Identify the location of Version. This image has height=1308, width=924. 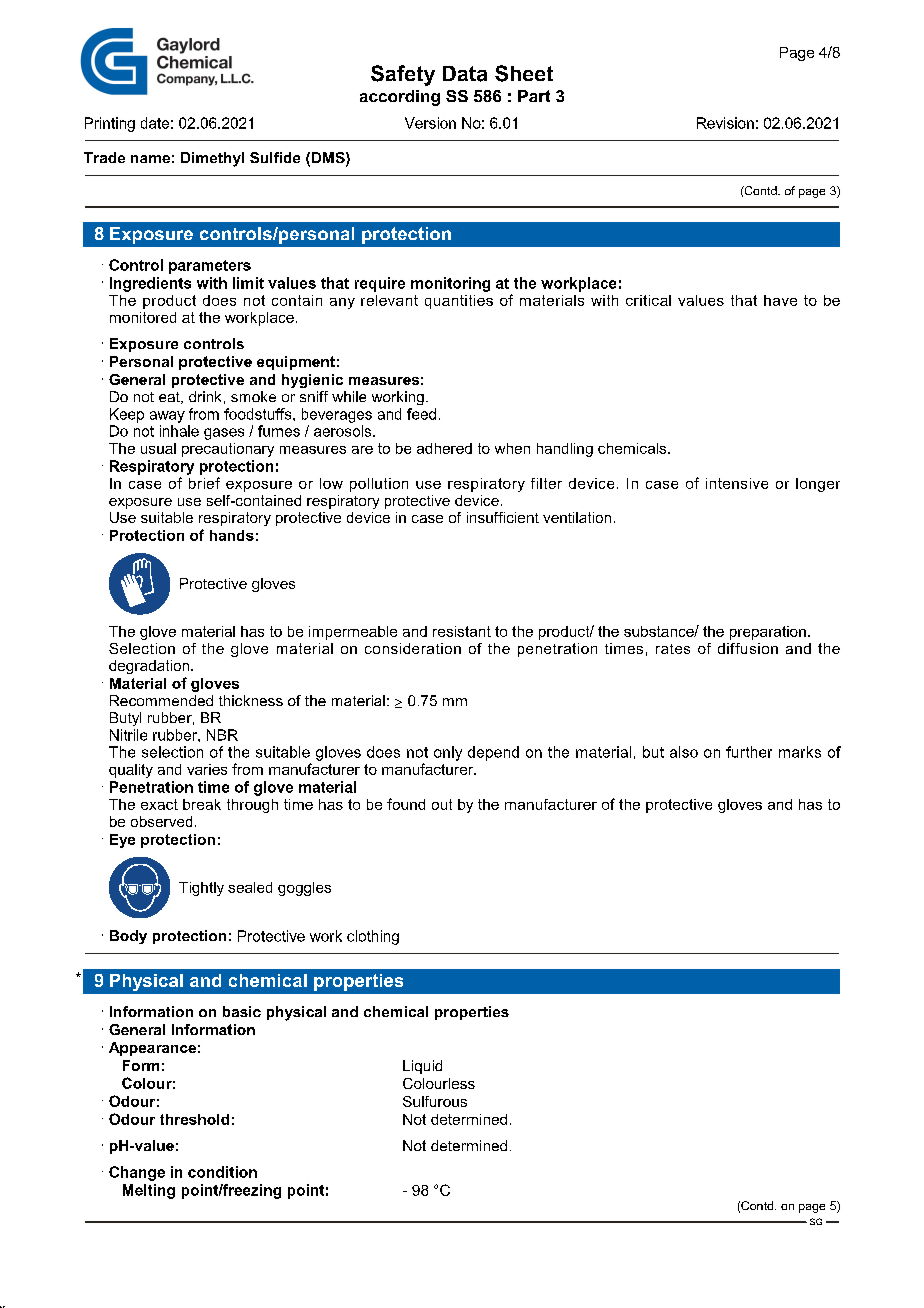
(430, 123).
